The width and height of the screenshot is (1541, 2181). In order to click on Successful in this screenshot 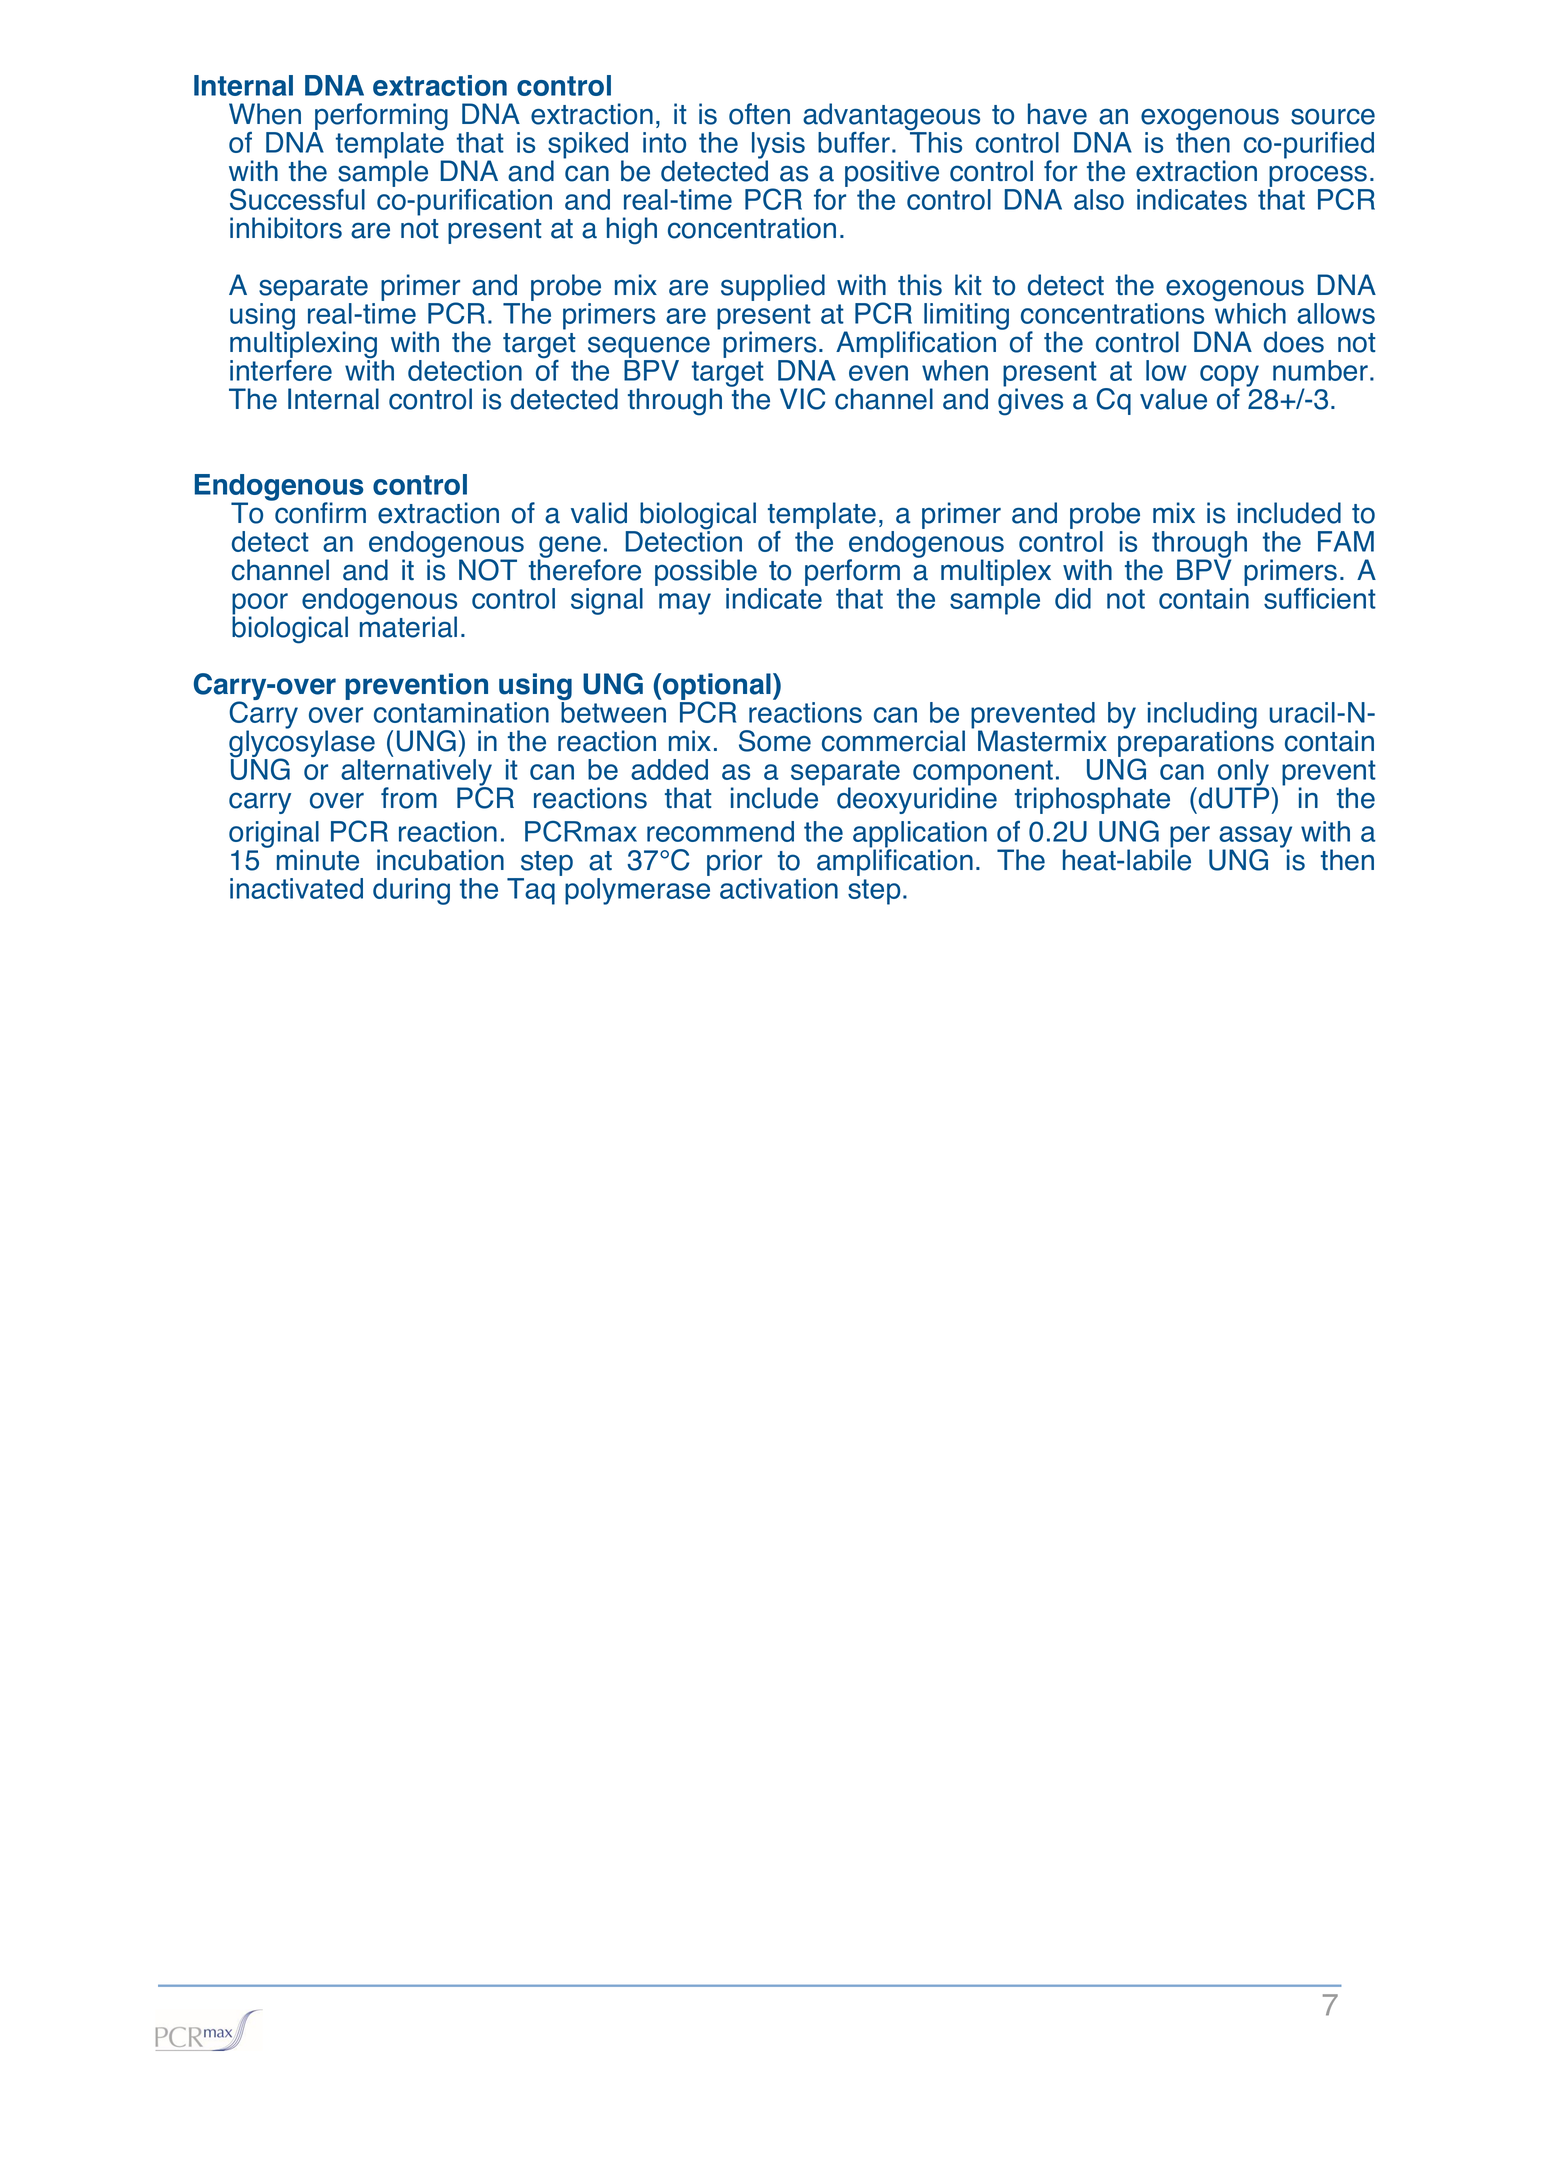, I will do `click(297, 199)`.
